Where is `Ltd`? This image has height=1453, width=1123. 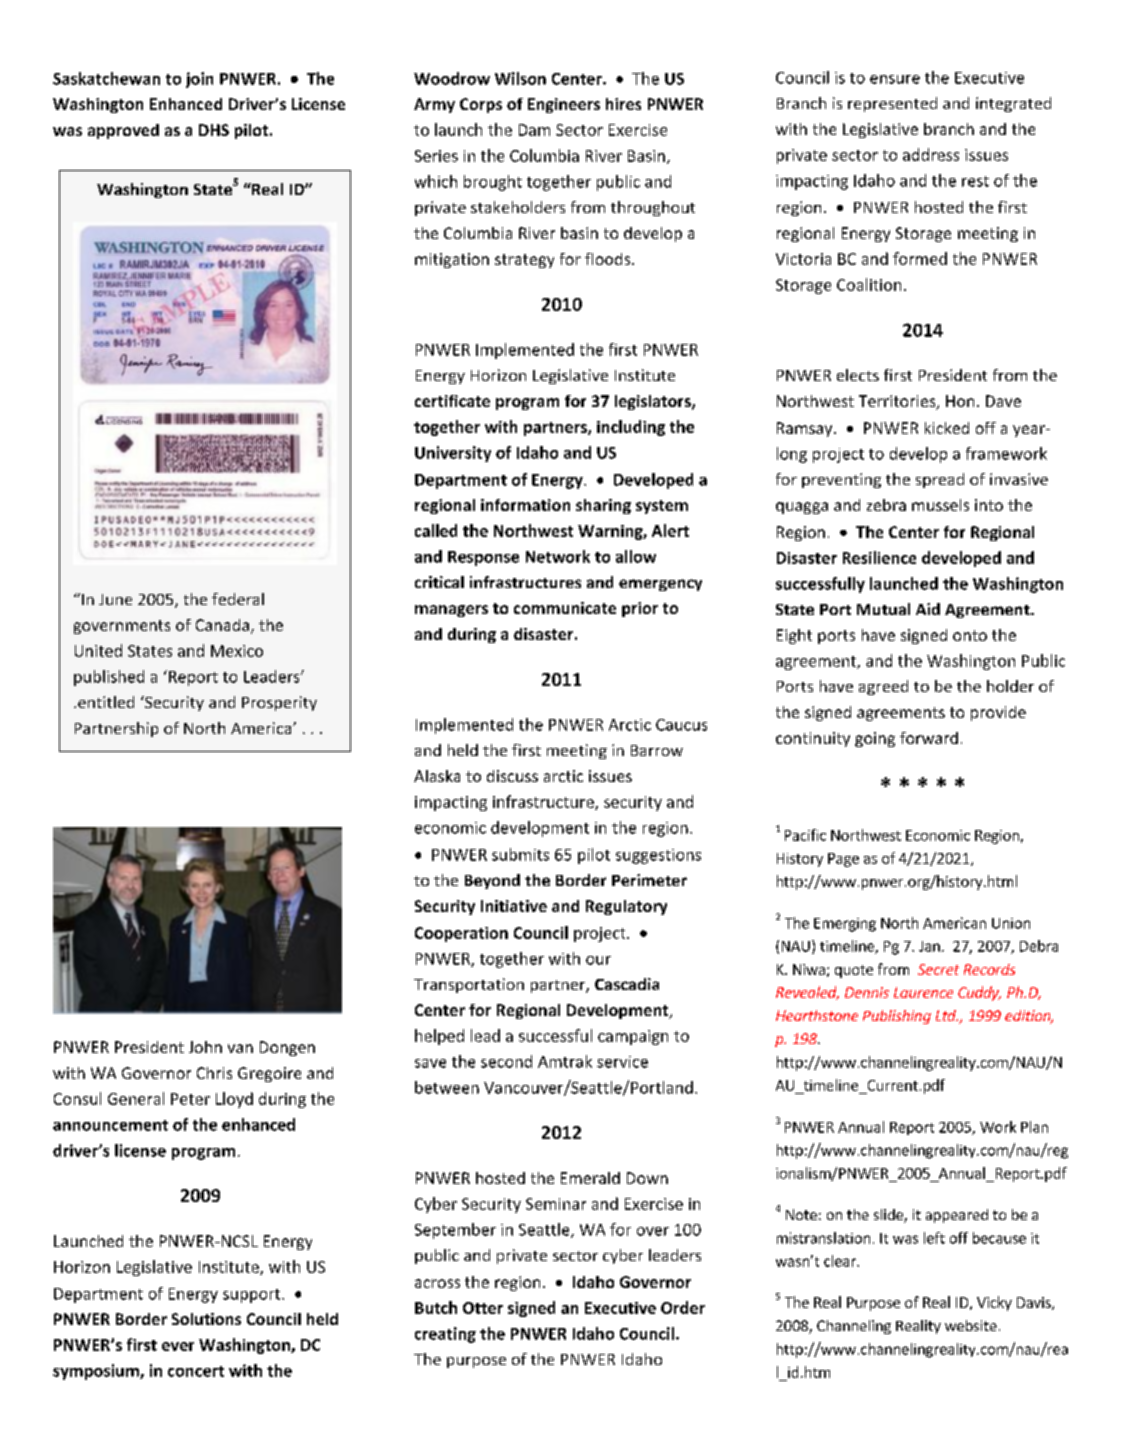 Ltd is located at coordinates (947, 1015).
